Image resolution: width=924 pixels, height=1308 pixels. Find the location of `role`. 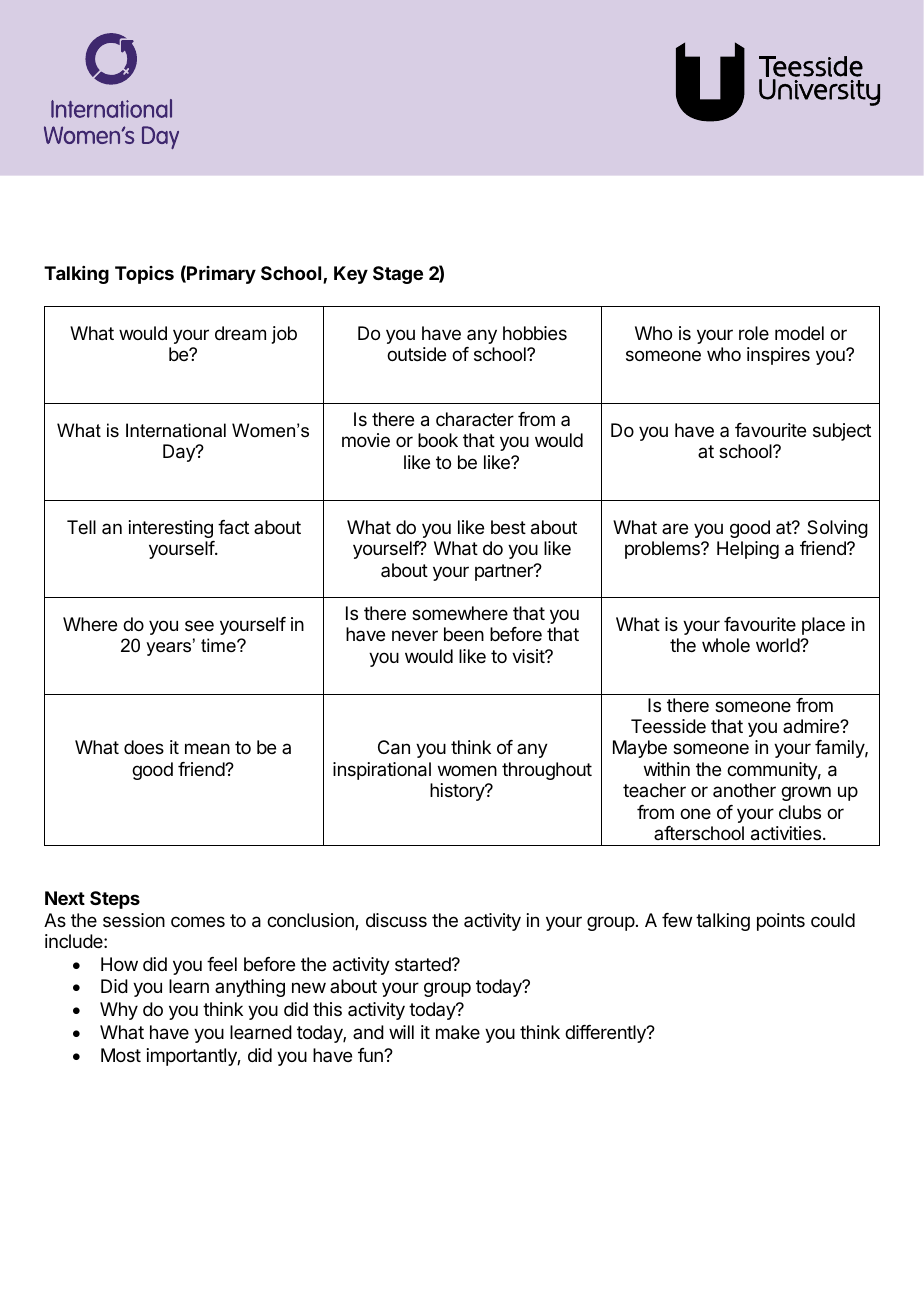

role is located at coordinates (754, 333).
